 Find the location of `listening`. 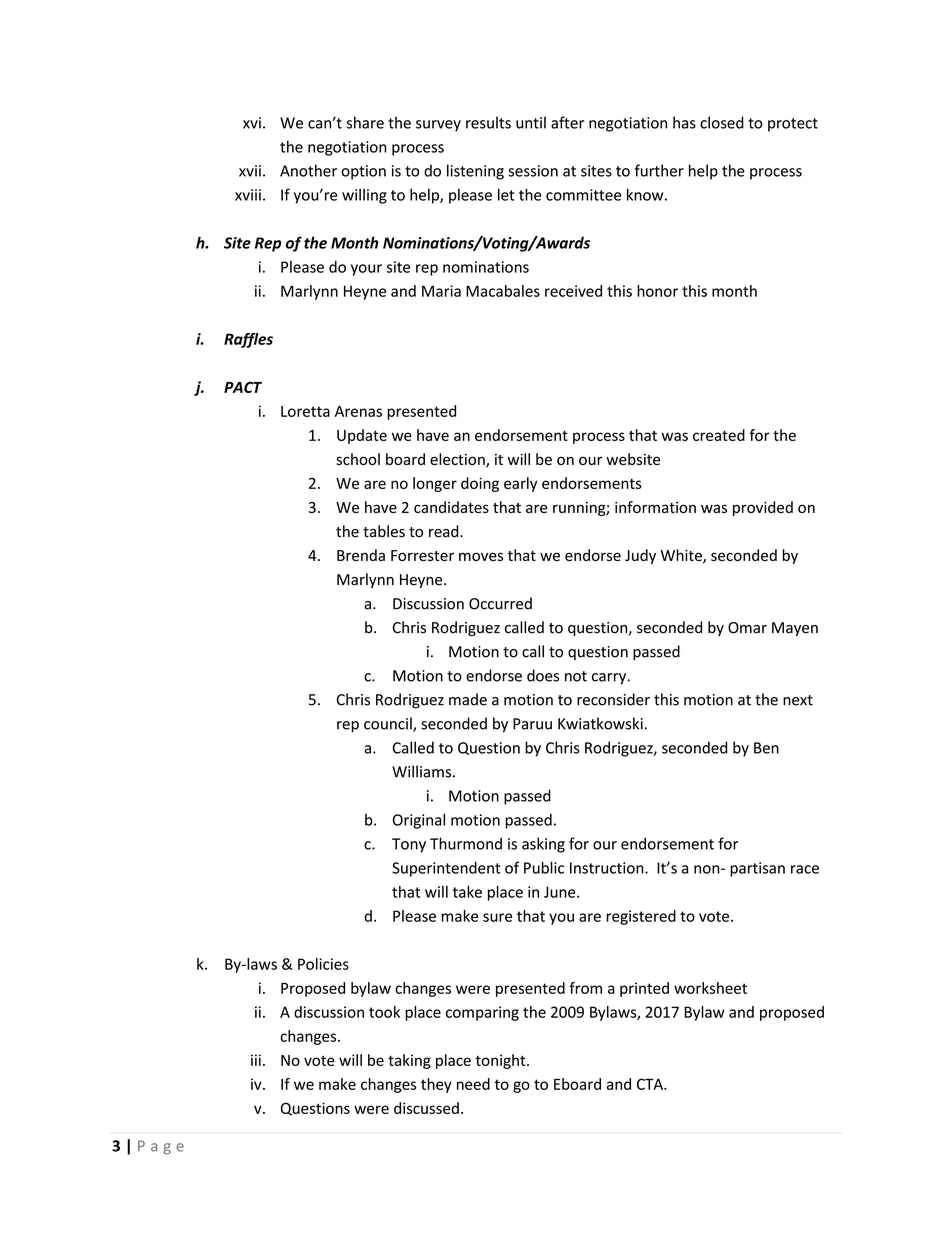

listening is located at coordinates (475, 172).
